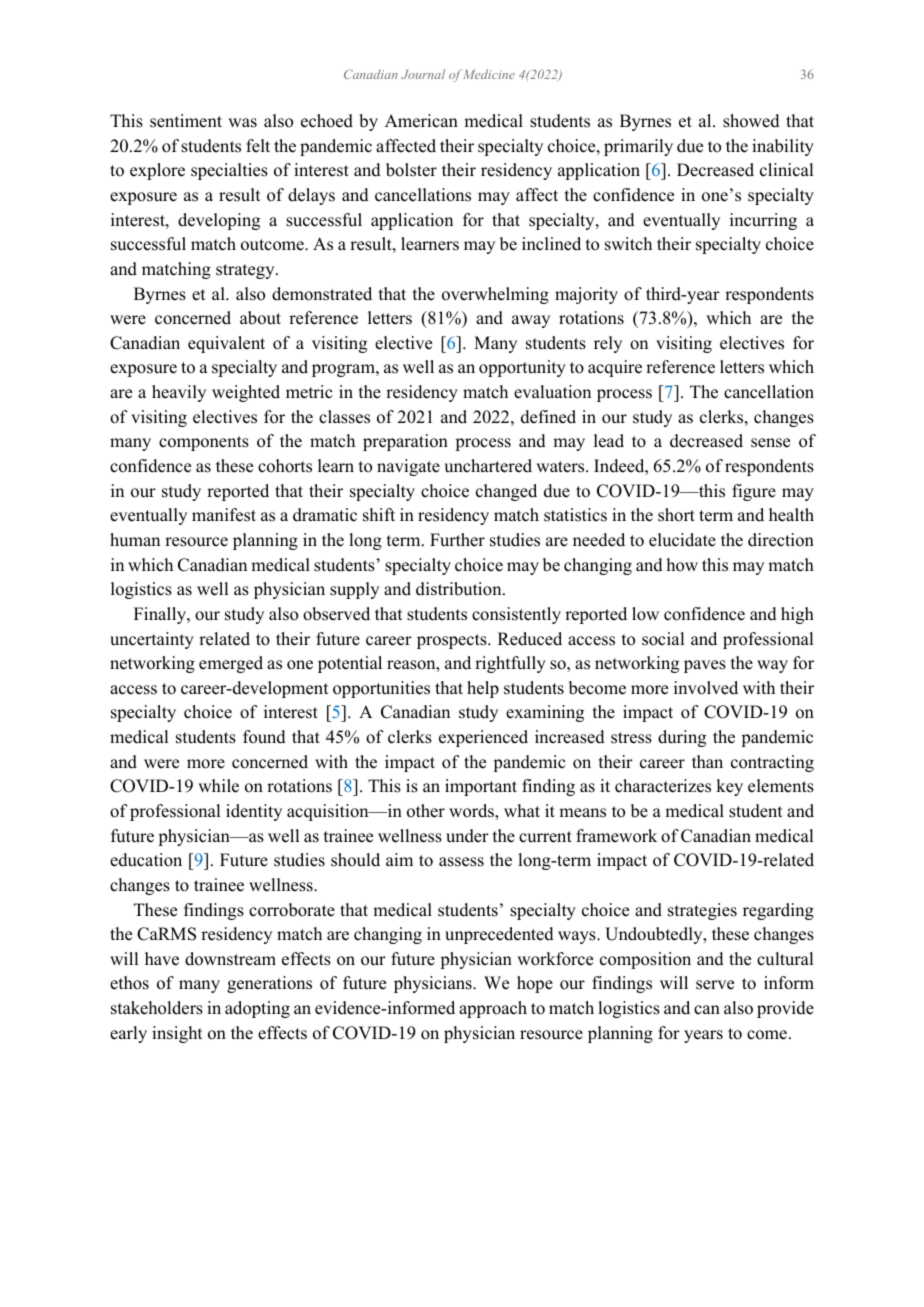 This page has width=924, height=1307. Describe the element at coordinates (489, 74) in the page. I see `Medicine` at that location.
